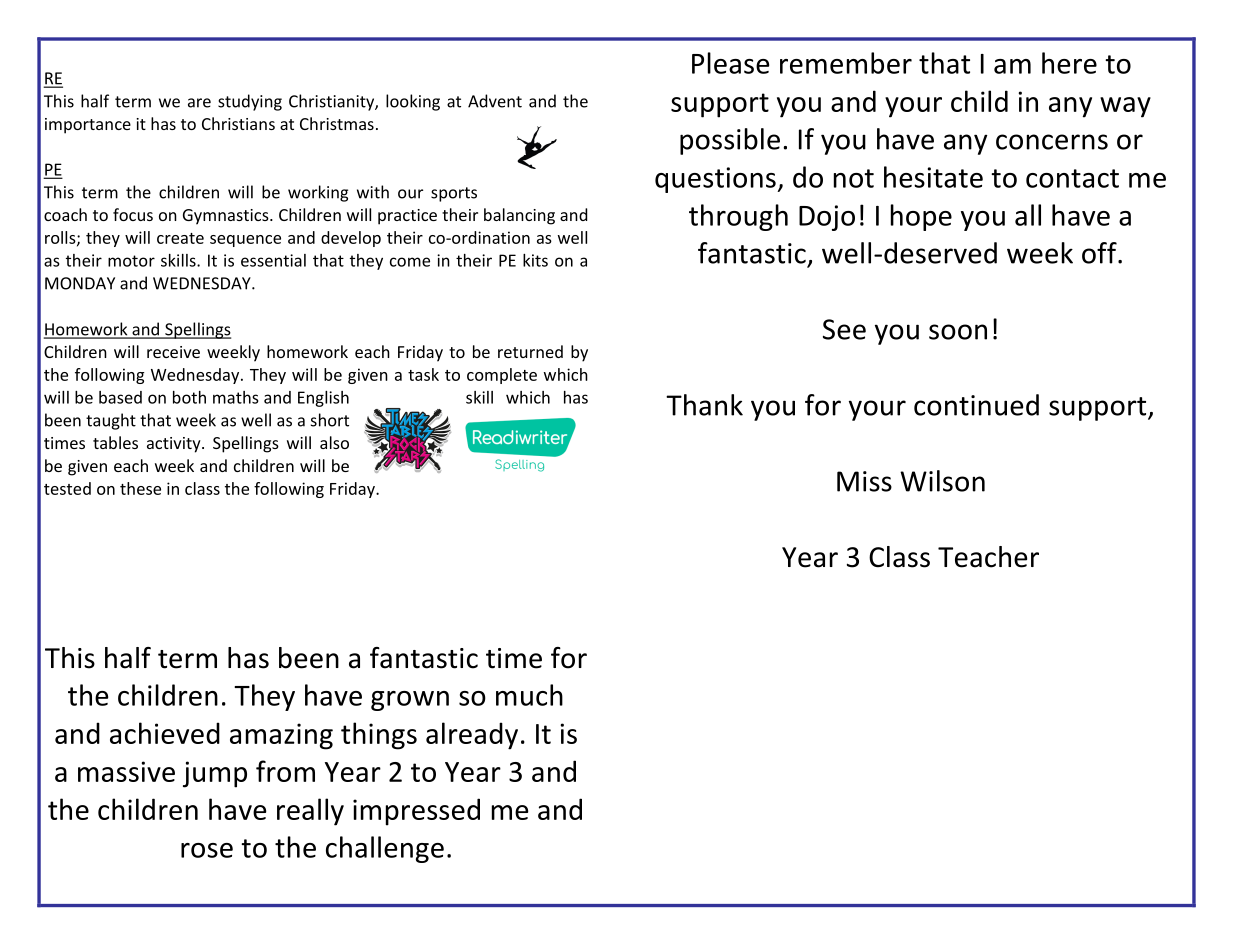 This screenshot has width=1233, height=952. Describe the element at coordinates (207, 850) in the screenshot. I see `rose` at that location.
